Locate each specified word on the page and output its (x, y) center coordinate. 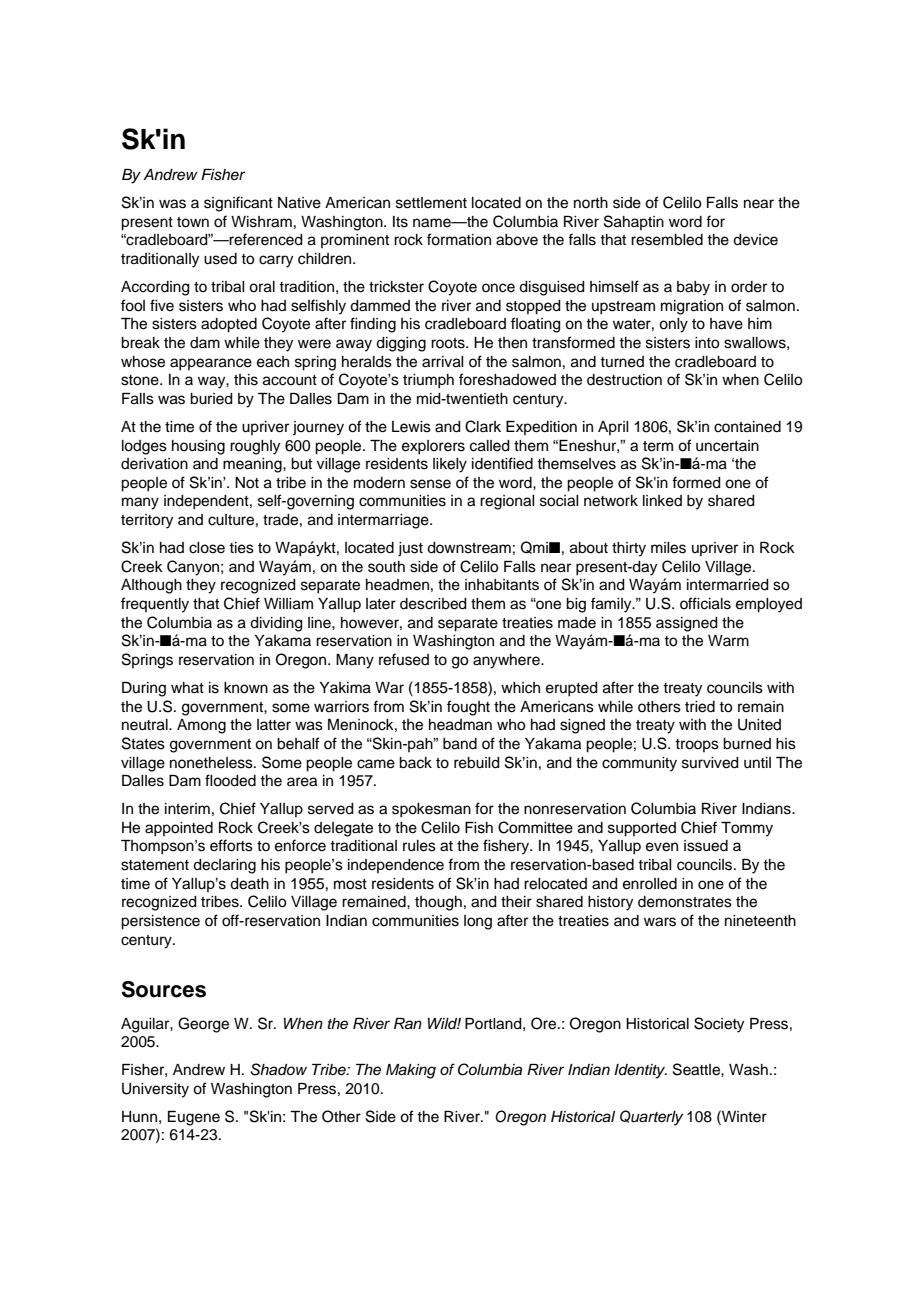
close (207, 548)
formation (459, 239)
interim (187, 809)
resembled (667, 240)
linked (662, 501)
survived (710, 763)
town (193, 222)
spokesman (431, 810)
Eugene (194, 1118)
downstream (469, 548)
